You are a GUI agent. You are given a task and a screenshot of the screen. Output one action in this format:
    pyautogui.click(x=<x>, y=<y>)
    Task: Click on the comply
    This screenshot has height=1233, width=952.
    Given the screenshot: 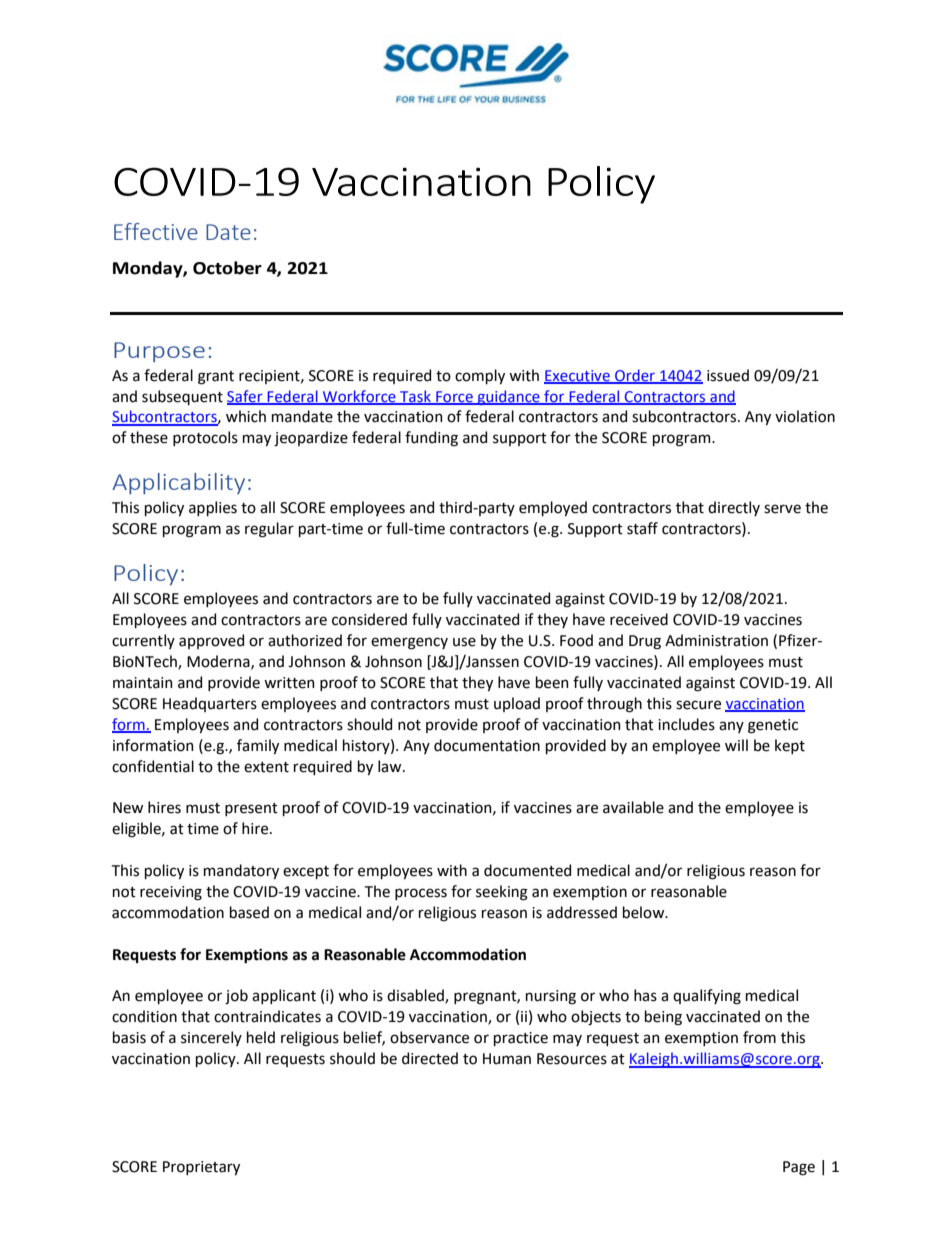 What is the action you would take?
    pyautogui.click(x=480, y=376)
